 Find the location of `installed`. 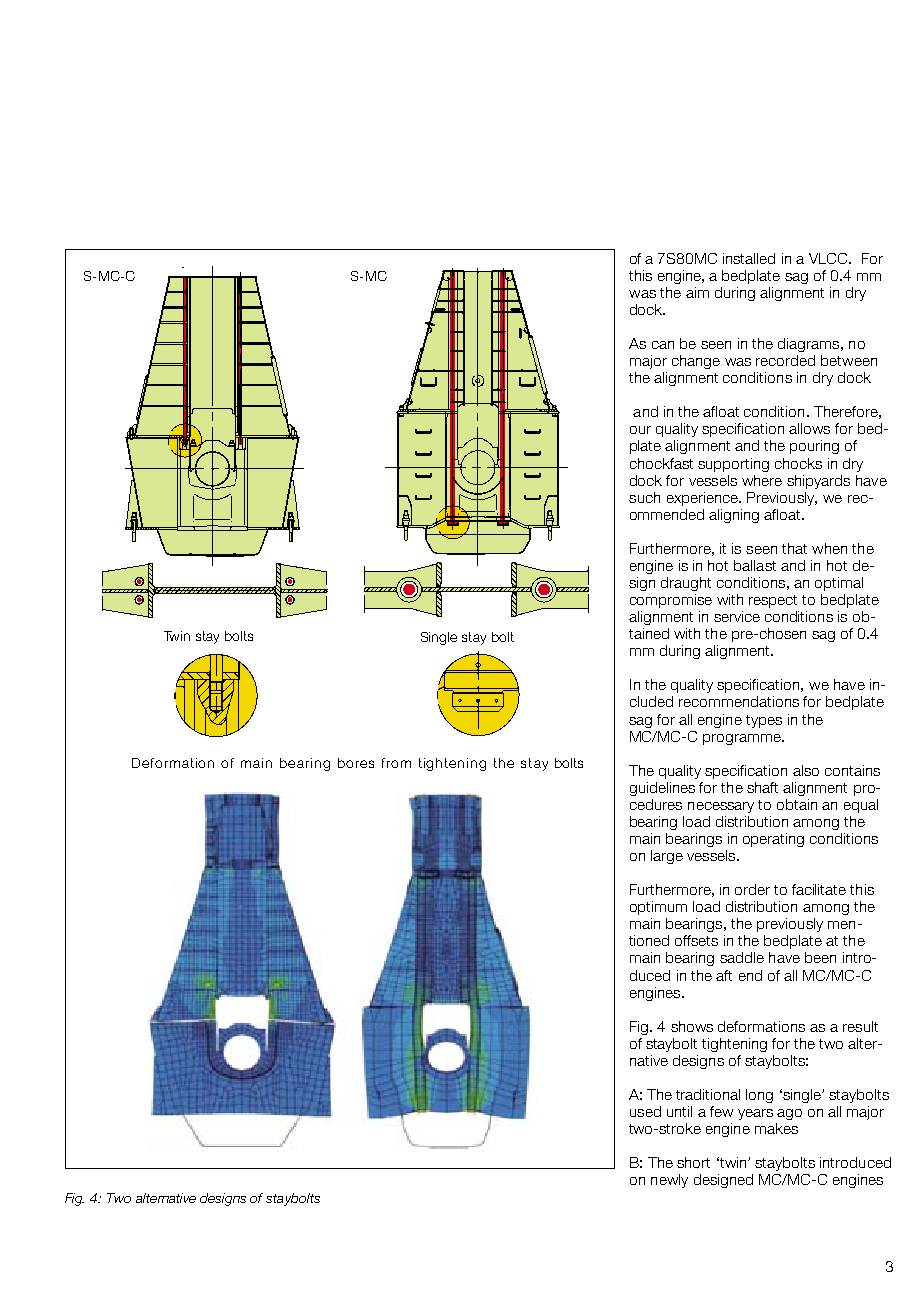

installed is located at coordinates (749, 258).
